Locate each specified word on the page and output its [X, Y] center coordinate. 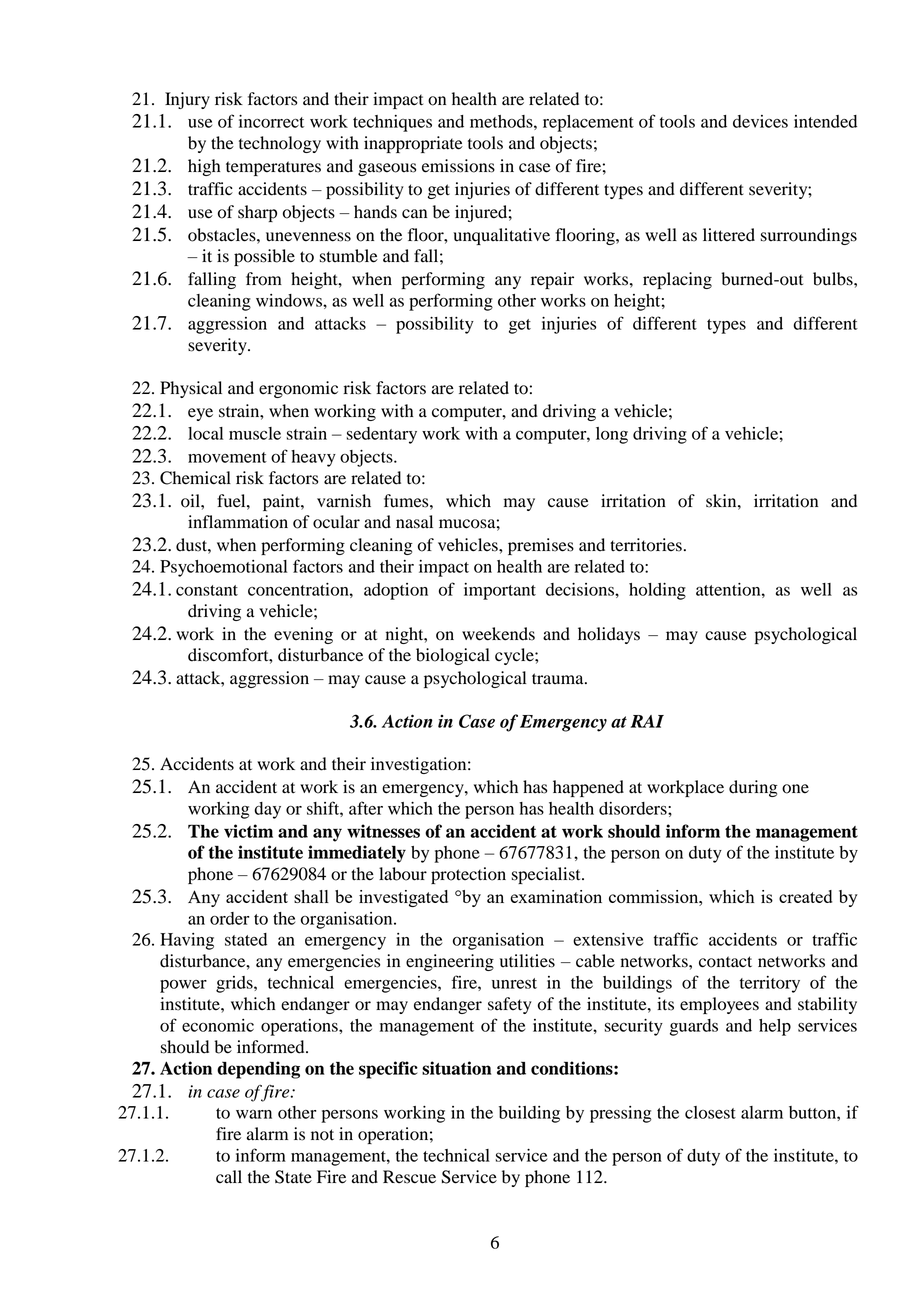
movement [227, 457]
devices [760, 121]
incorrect [271, 121]
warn [254, 1114]
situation [456, 1068]
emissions [458, 166]
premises [541, 546]
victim [248, 831]
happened [588, 788]
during [753, 788]
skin [722, 501]
